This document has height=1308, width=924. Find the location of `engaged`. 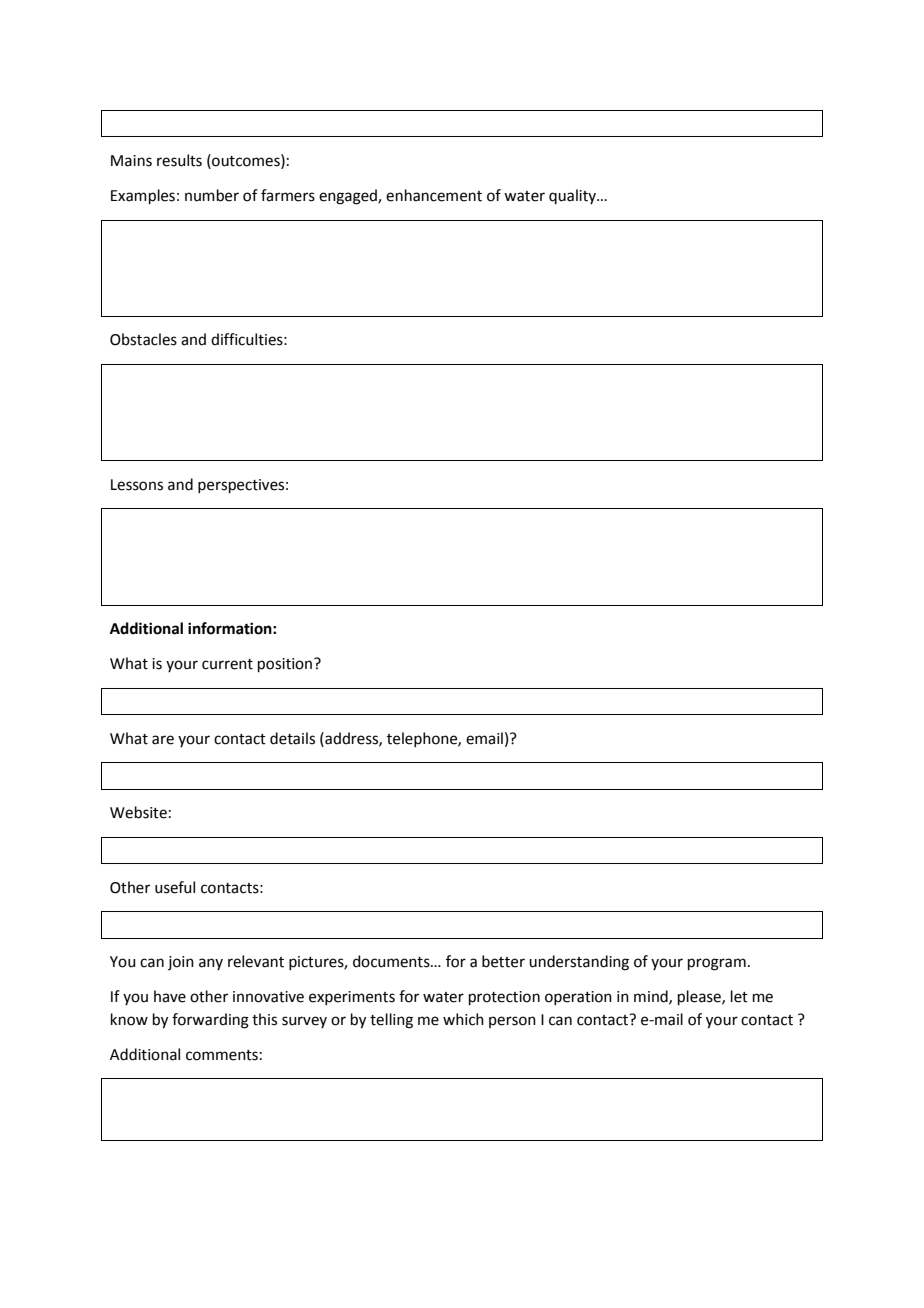

engaged is located at coordinates (349, 197).
